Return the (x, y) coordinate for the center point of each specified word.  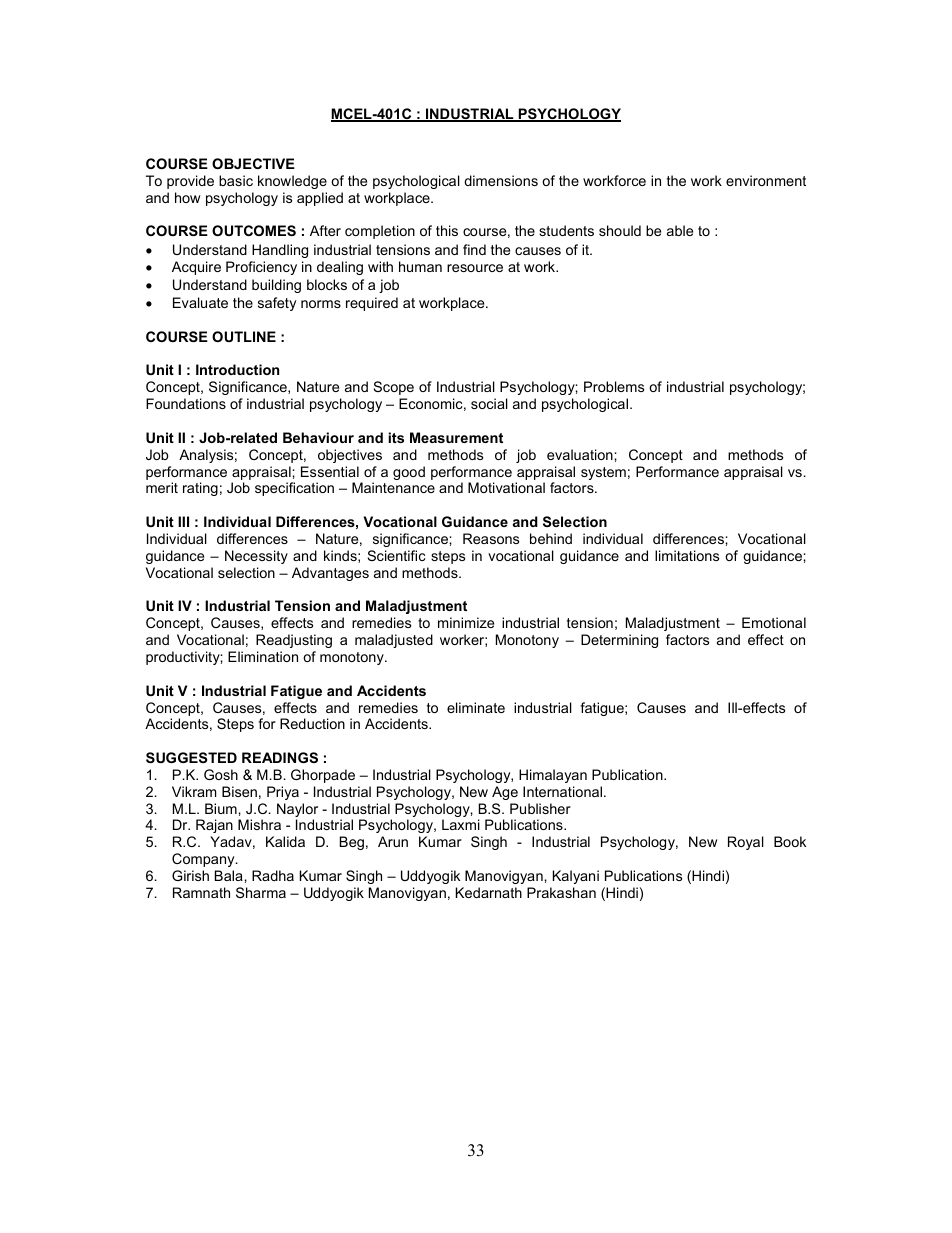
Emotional (774, 622)
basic (236, 180)
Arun (393, 841)
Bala (230, 875)
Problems (614, 386)
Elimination (263, 656)
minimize (466, 622)
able (680, 230)
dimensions (501, 180)
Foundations (186, 403)
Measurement (456, 437)
